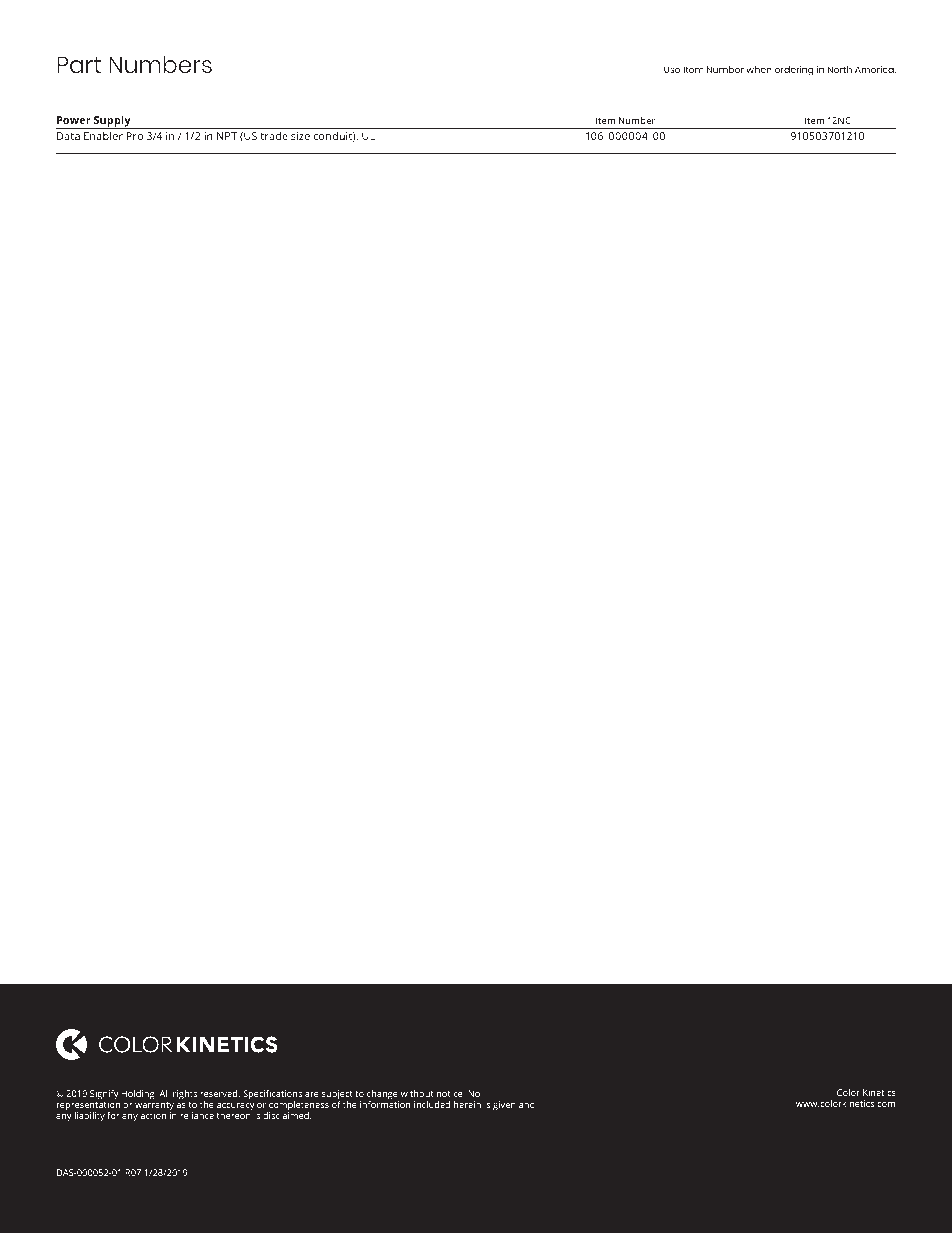  What do you see at coordinates (185, 1094) in the screenshot?
I see `rights` at bounding box center [185, 1094].
